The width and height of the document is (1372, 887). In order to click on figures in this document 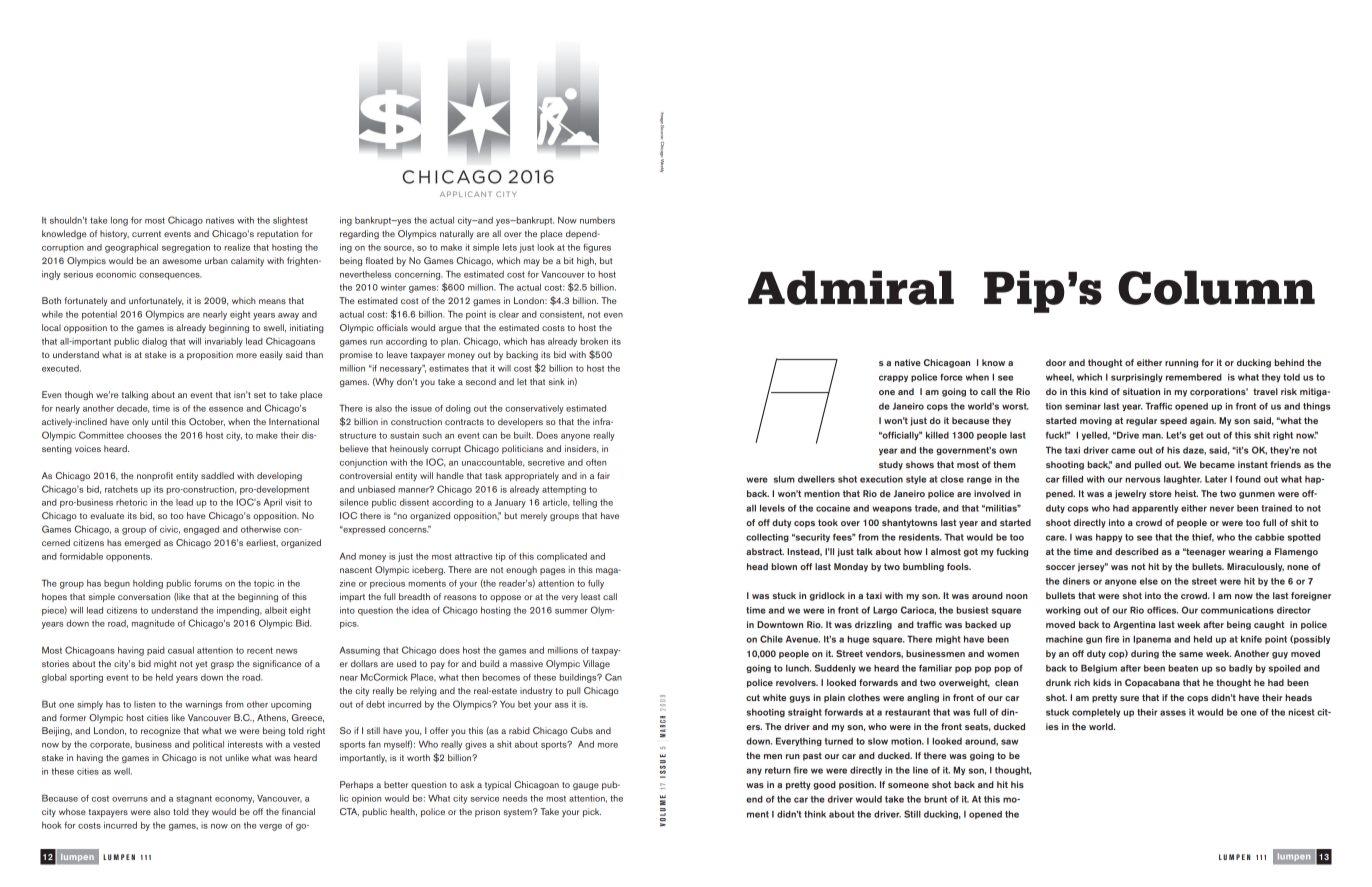, I will do `click(597, 248)`.
